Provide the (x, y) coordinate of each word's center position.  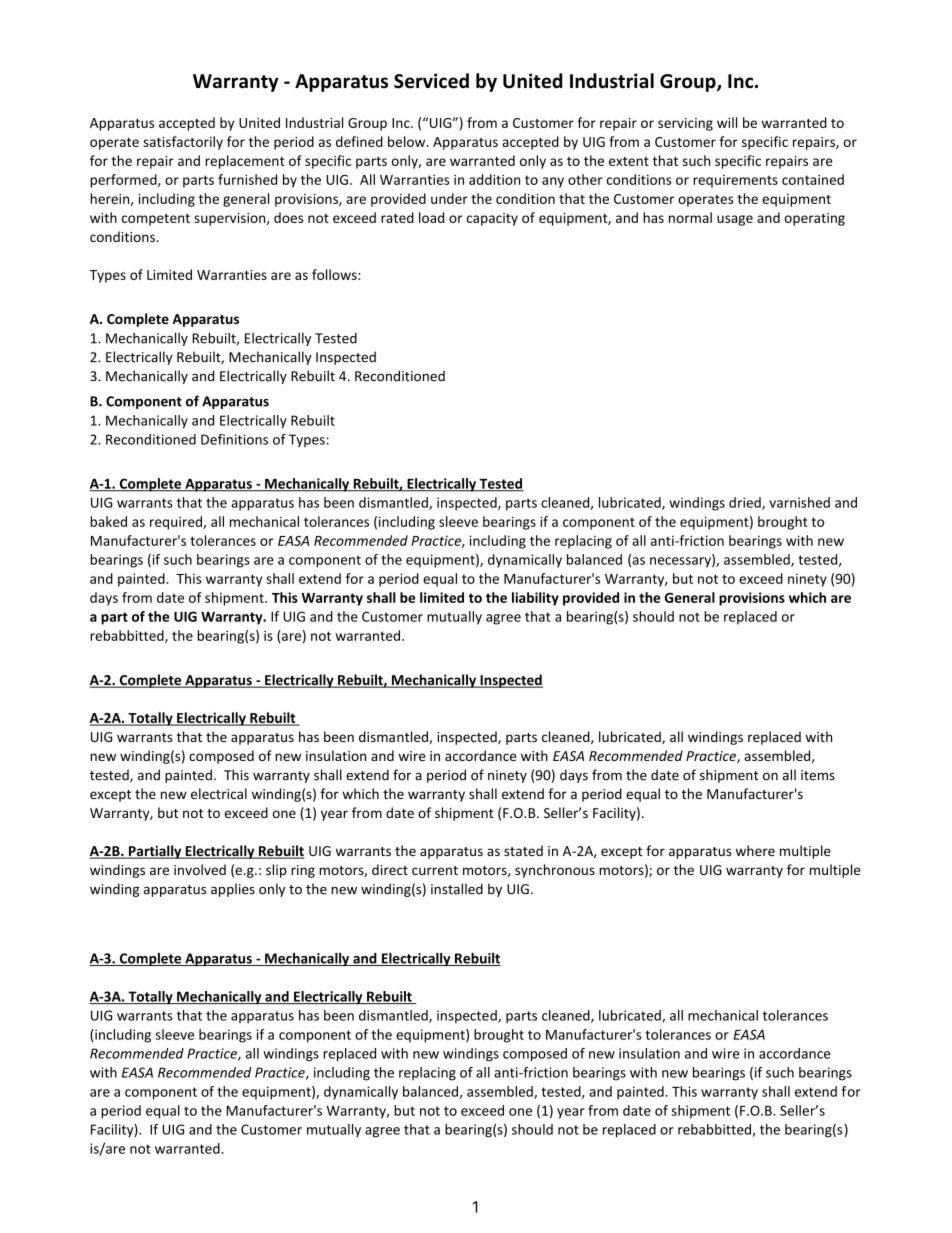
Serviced (431, 81)
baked (108, 521)
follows (335, 274)
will (727, 122)
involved (200, 869)
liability (535, 599)
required (177, 523)
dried (746, 503)
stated (523, 850)
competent (156, 220)
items (818, 775)
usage (735, 220)
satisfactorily (183, 143)
